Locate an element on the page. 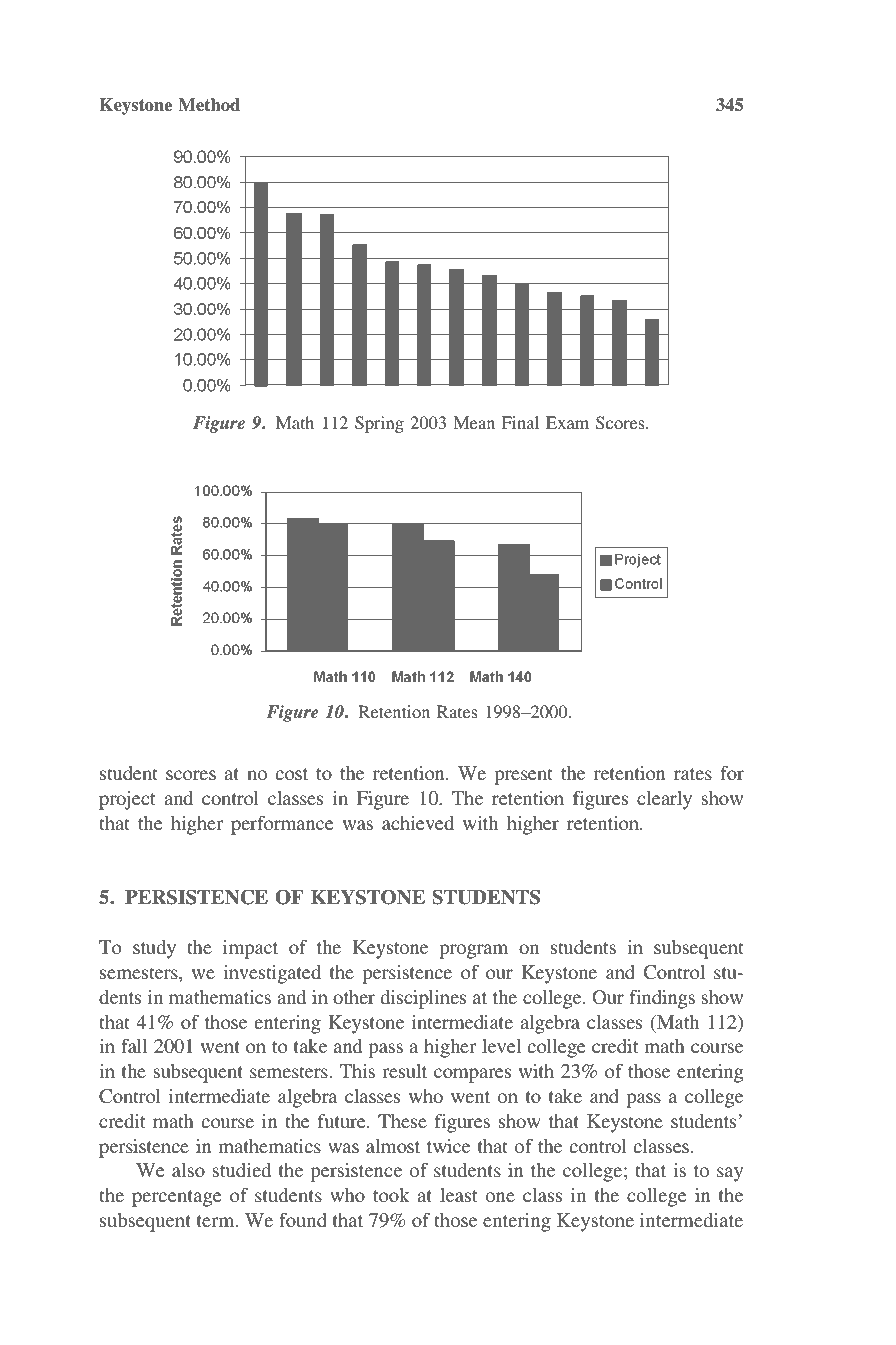 The image size is (896, 1345). project is located at coordinates (127, 800).
